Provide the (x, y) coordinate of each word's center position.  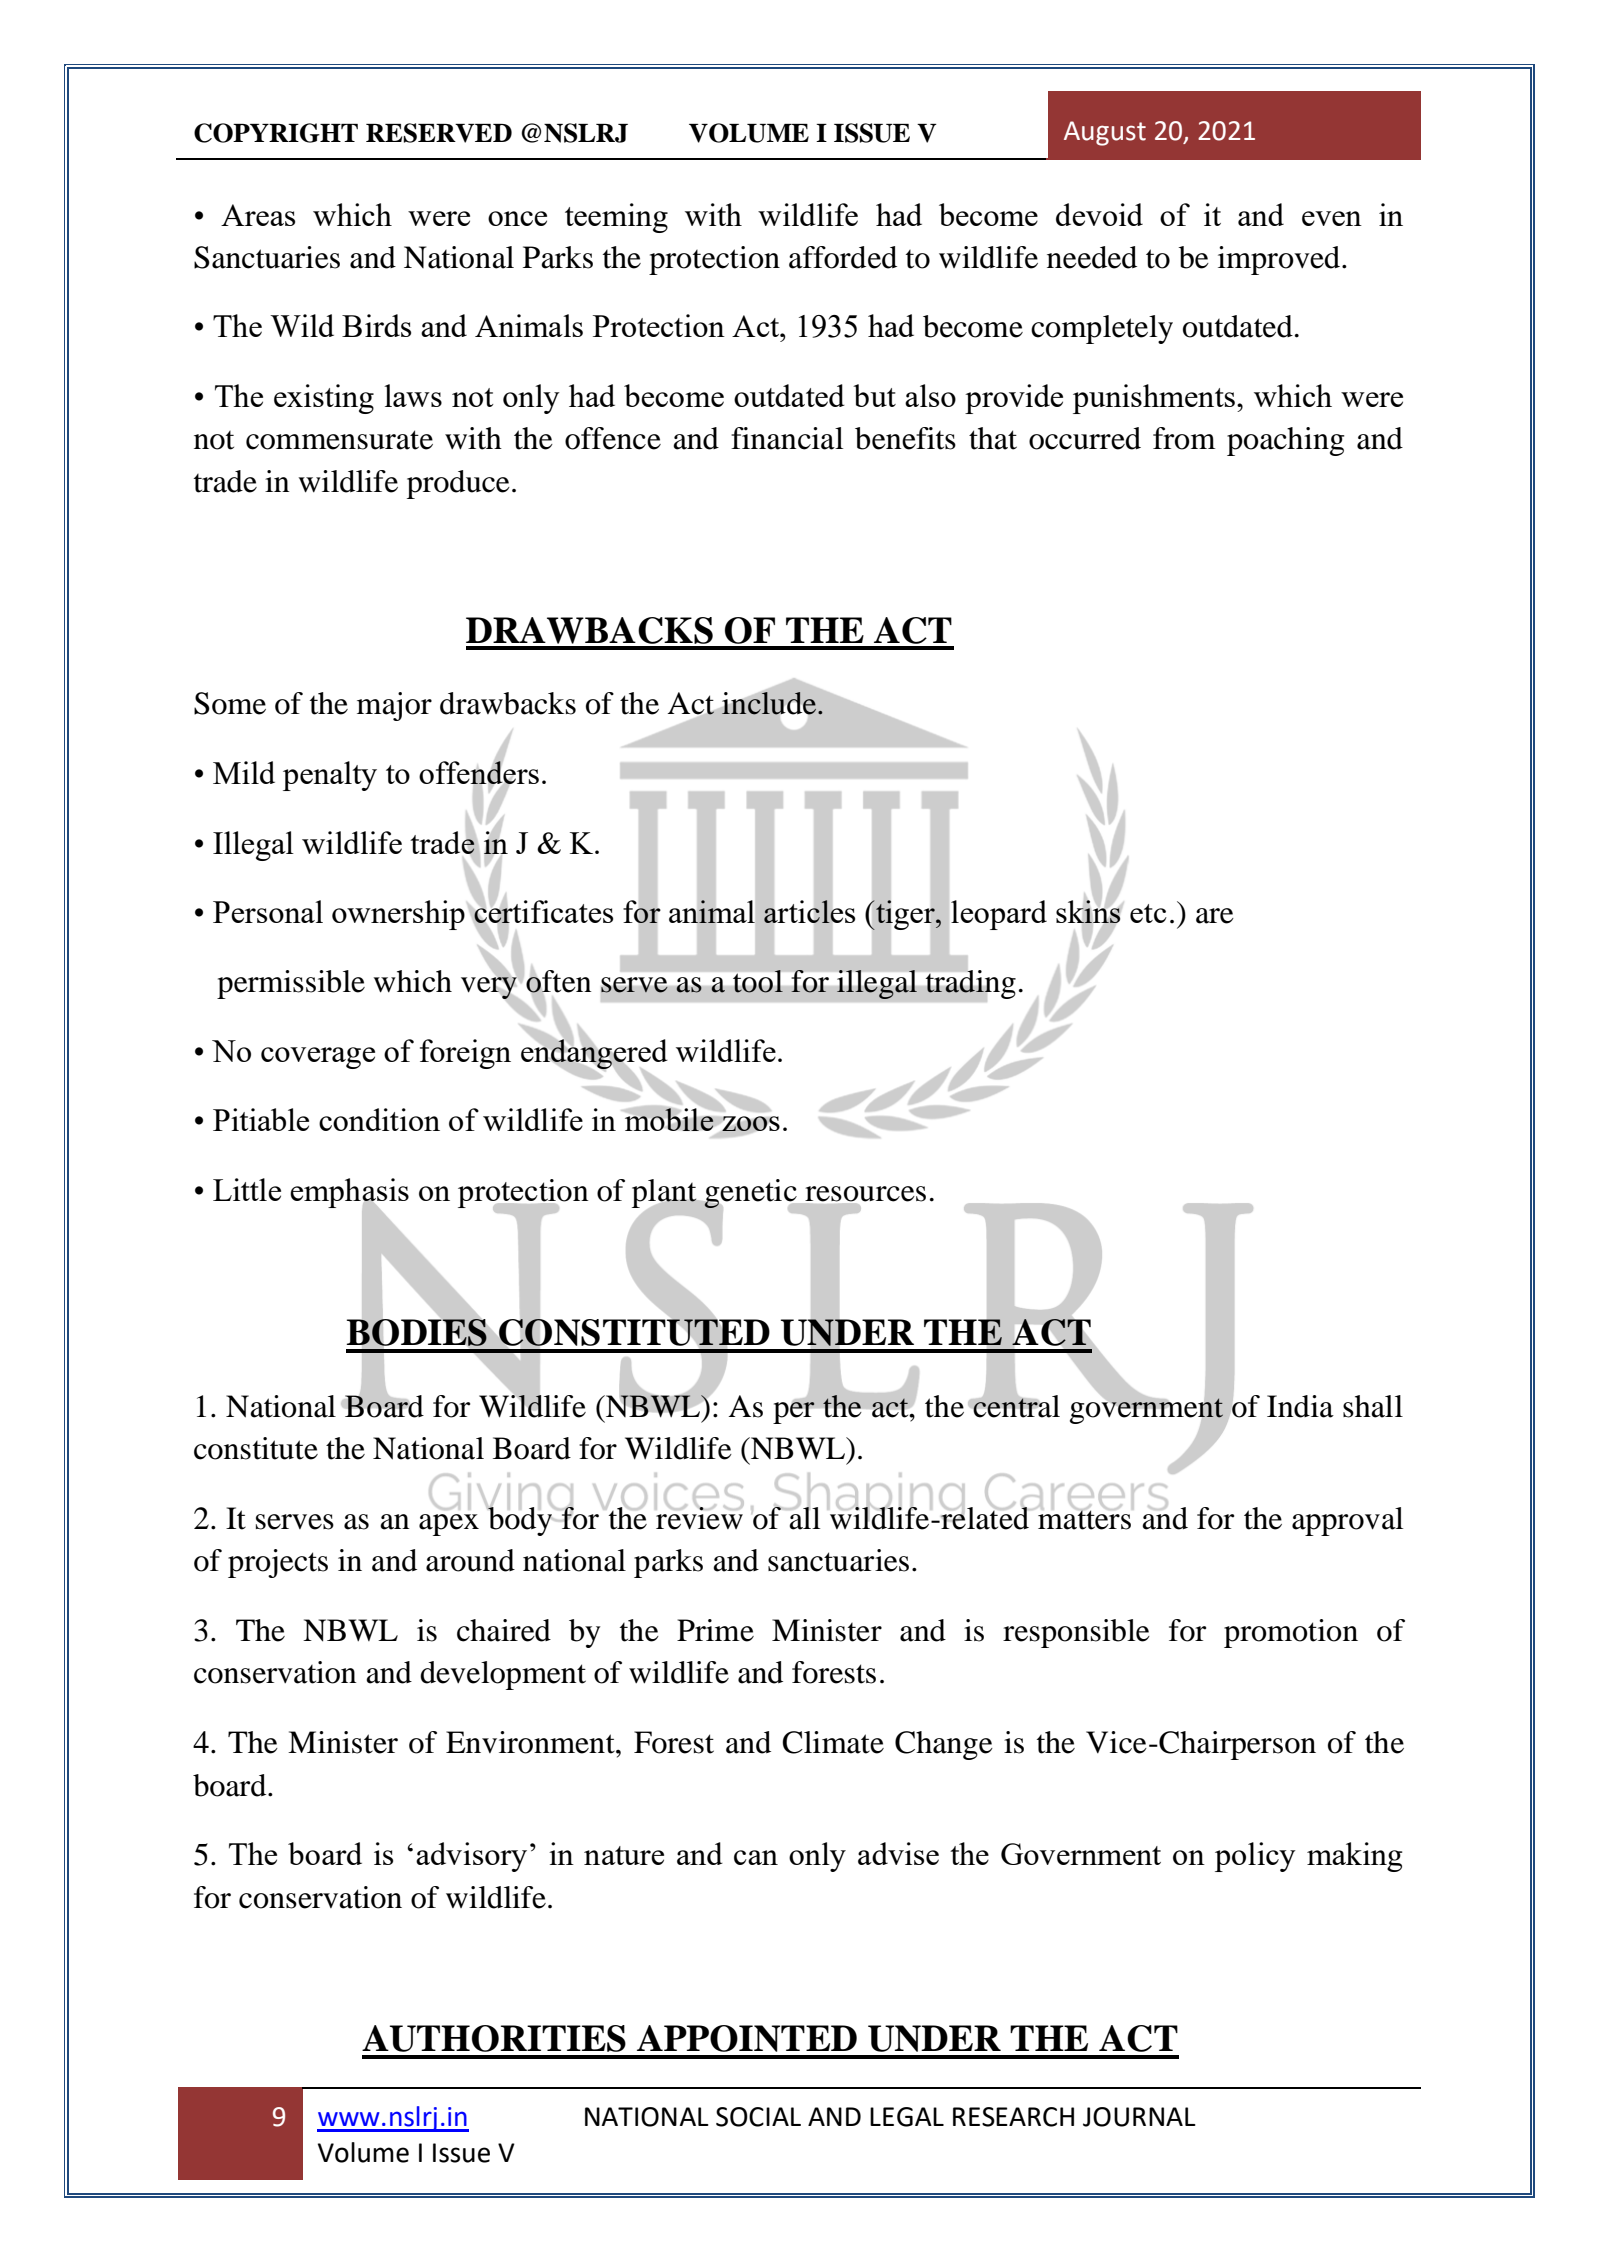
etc (1148, 913)
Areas (258, 215)
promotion (1291, 1633)
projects (278, 1563)
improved (1280, 260)
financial (787, 438)
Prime (715, 1630)
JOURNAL (1139, 2117)
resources (865, 1194)
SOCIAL (758, 2117)
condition (379, 1119)
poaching (1285, 441)
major (394, 706)
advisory (471, 1857)
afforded (843, 257)
